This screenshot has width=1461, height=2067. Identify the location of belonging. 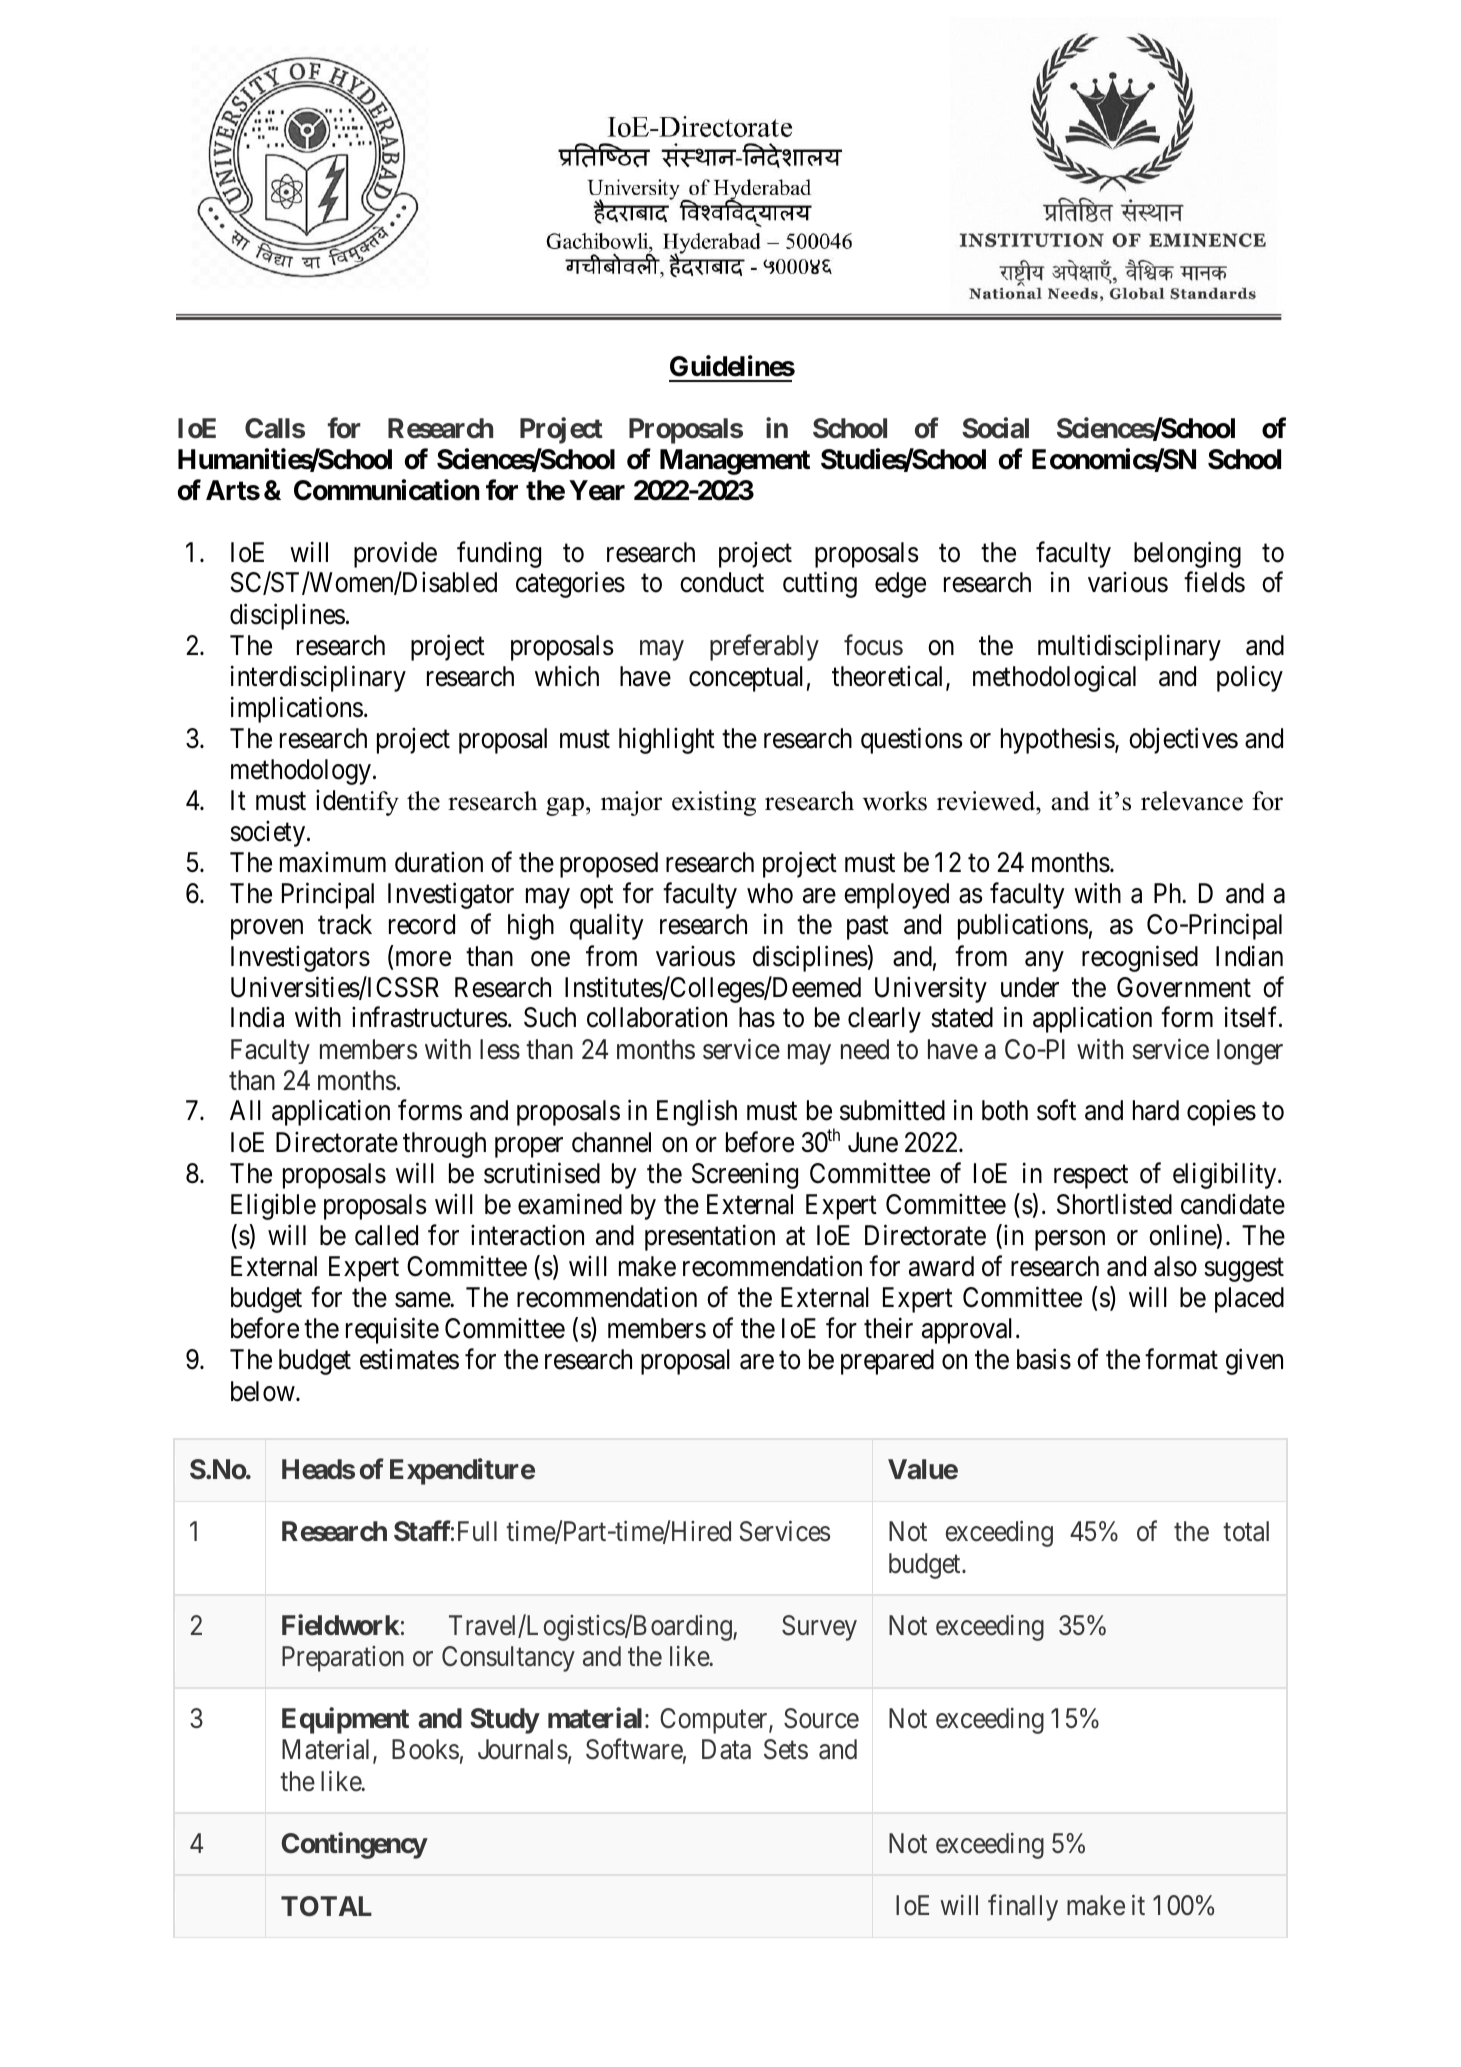
(1187, 554).
